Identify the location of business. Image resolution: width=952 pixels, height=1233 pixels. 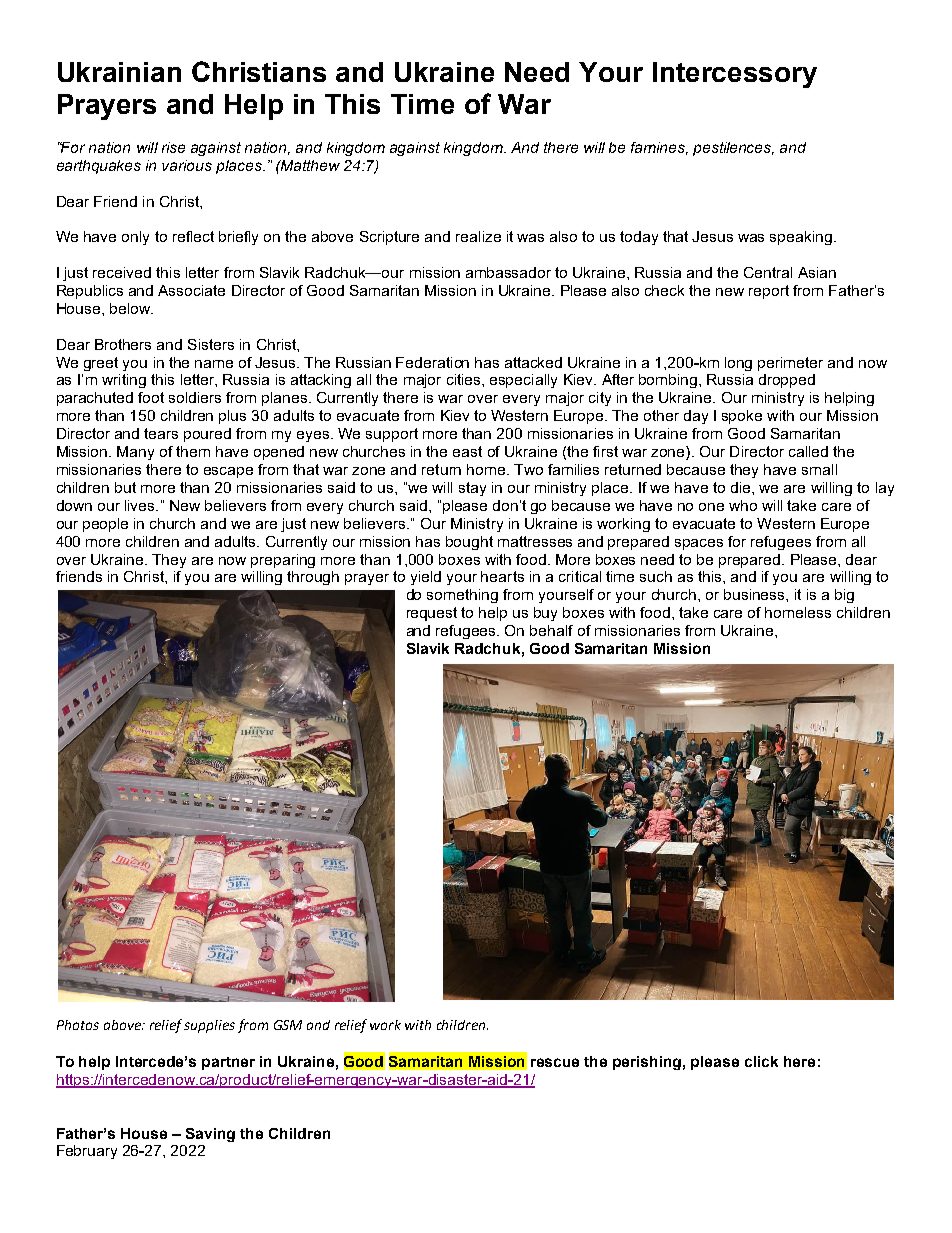
(755, 594).
